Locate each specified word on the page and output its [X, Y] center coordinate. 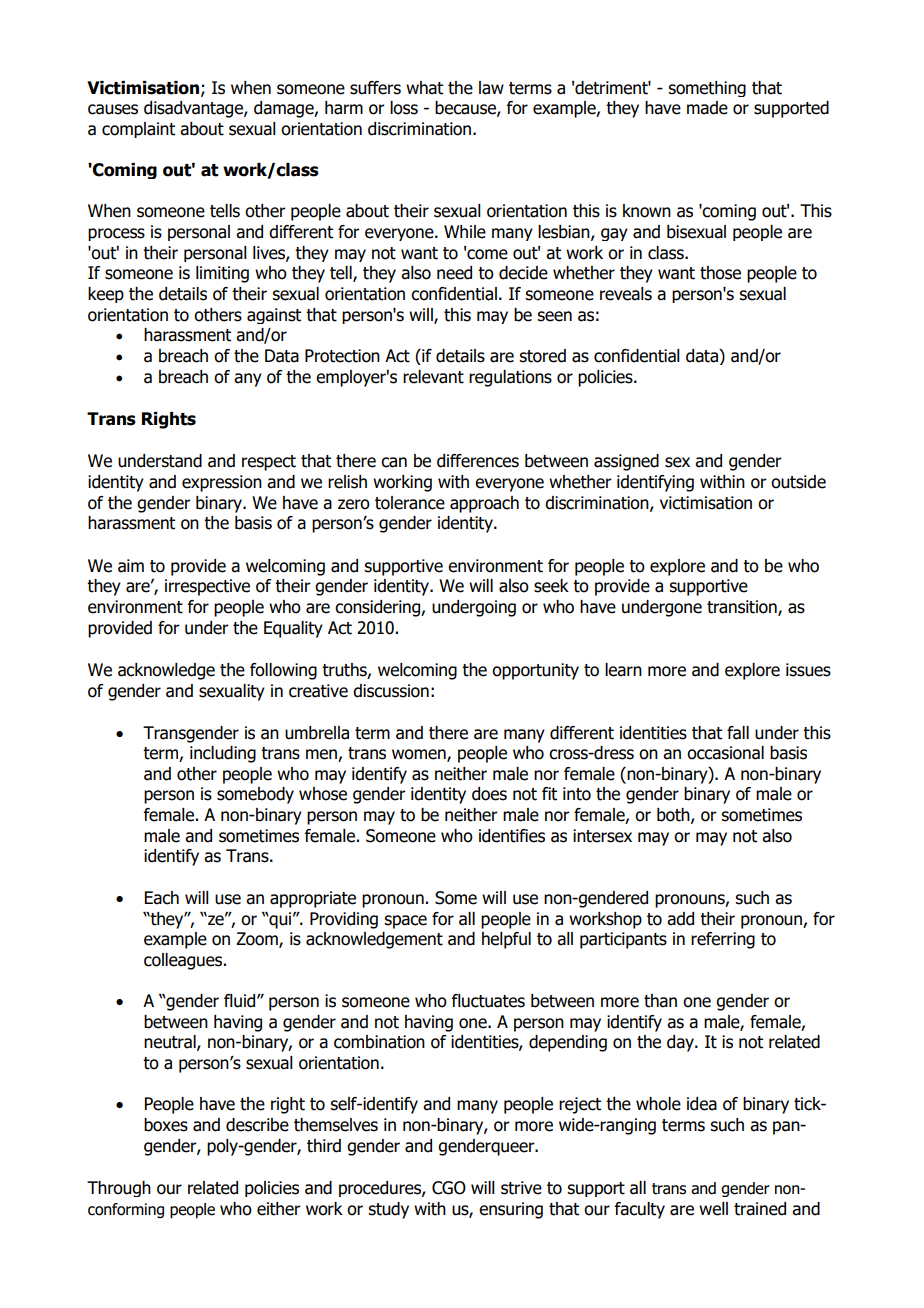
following [283, 671]
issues [808, 670]
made [707, 108]
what [424, 88]
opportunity [535, 671]
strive [521, 1188]
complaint [138, 130]
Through [119, 1189]
